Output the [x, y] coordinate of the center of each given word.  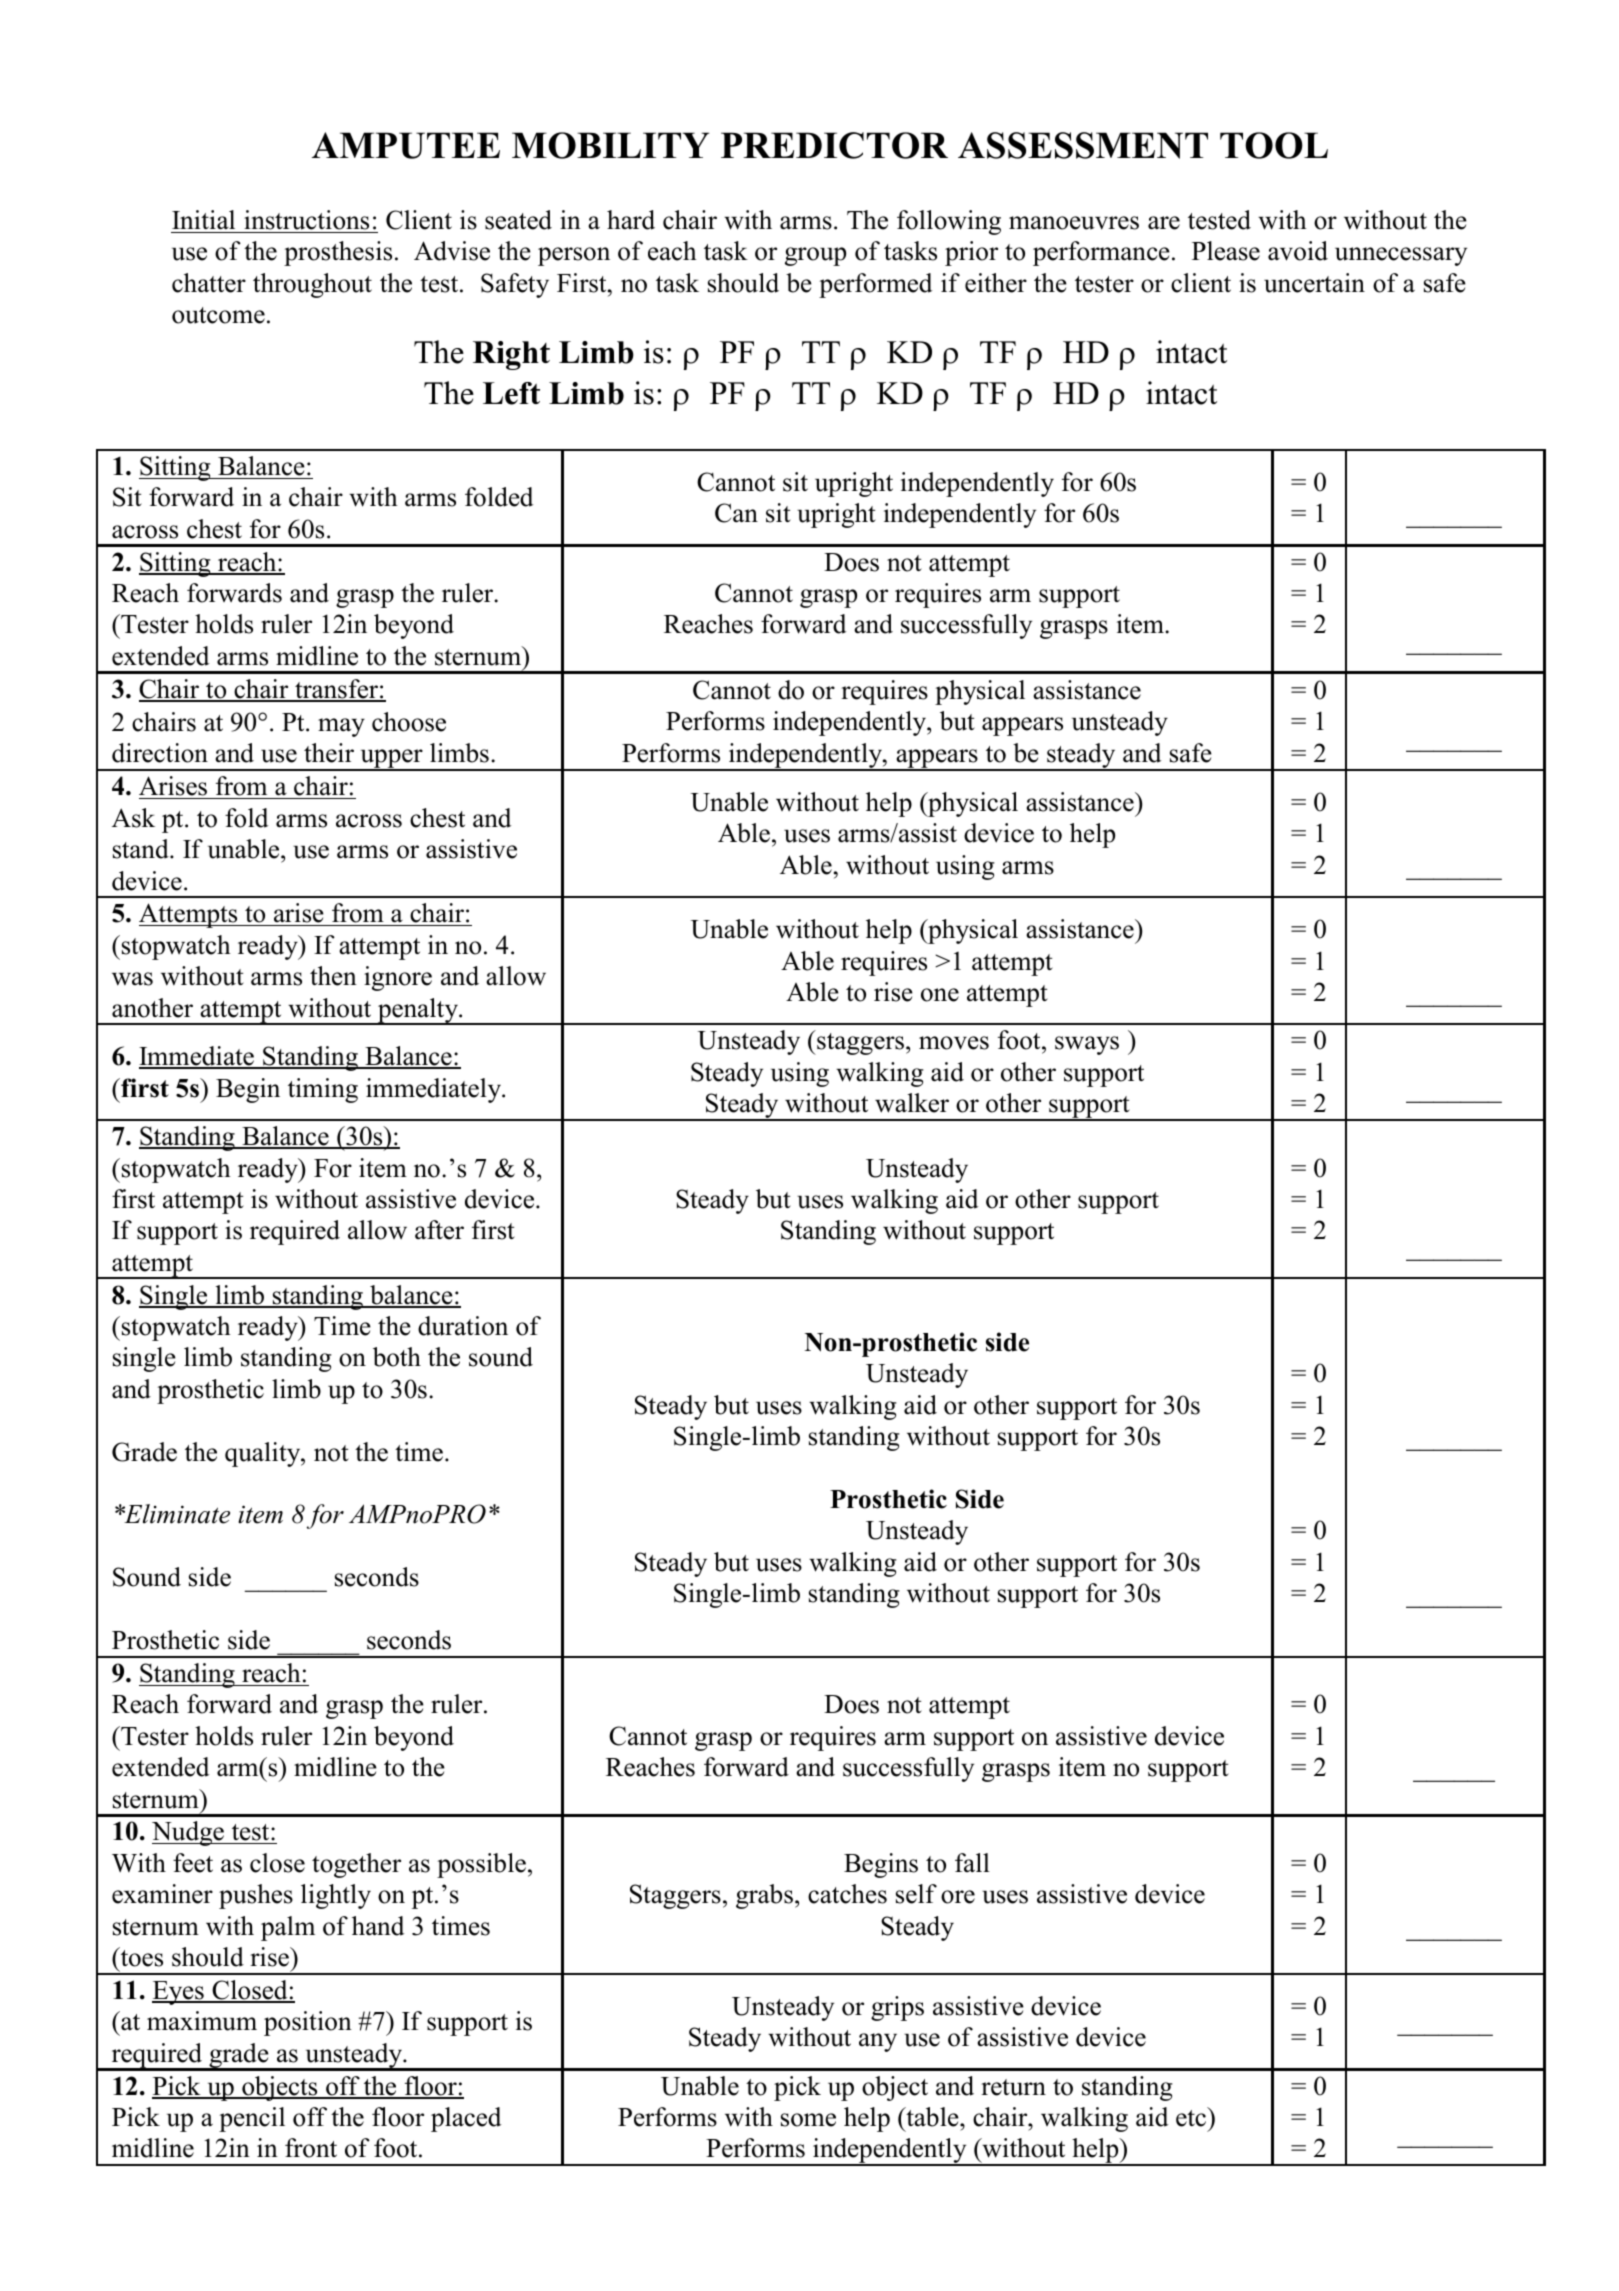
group [815, 256]
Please [1226, 251]
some [808, 2120]
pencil [252, 2119]
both [397, 1357]
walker [912, 1103]
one [940, 995]
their [329, 753]
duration [463, 1326]
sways [1087, 1045]
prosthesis [338, 253]
